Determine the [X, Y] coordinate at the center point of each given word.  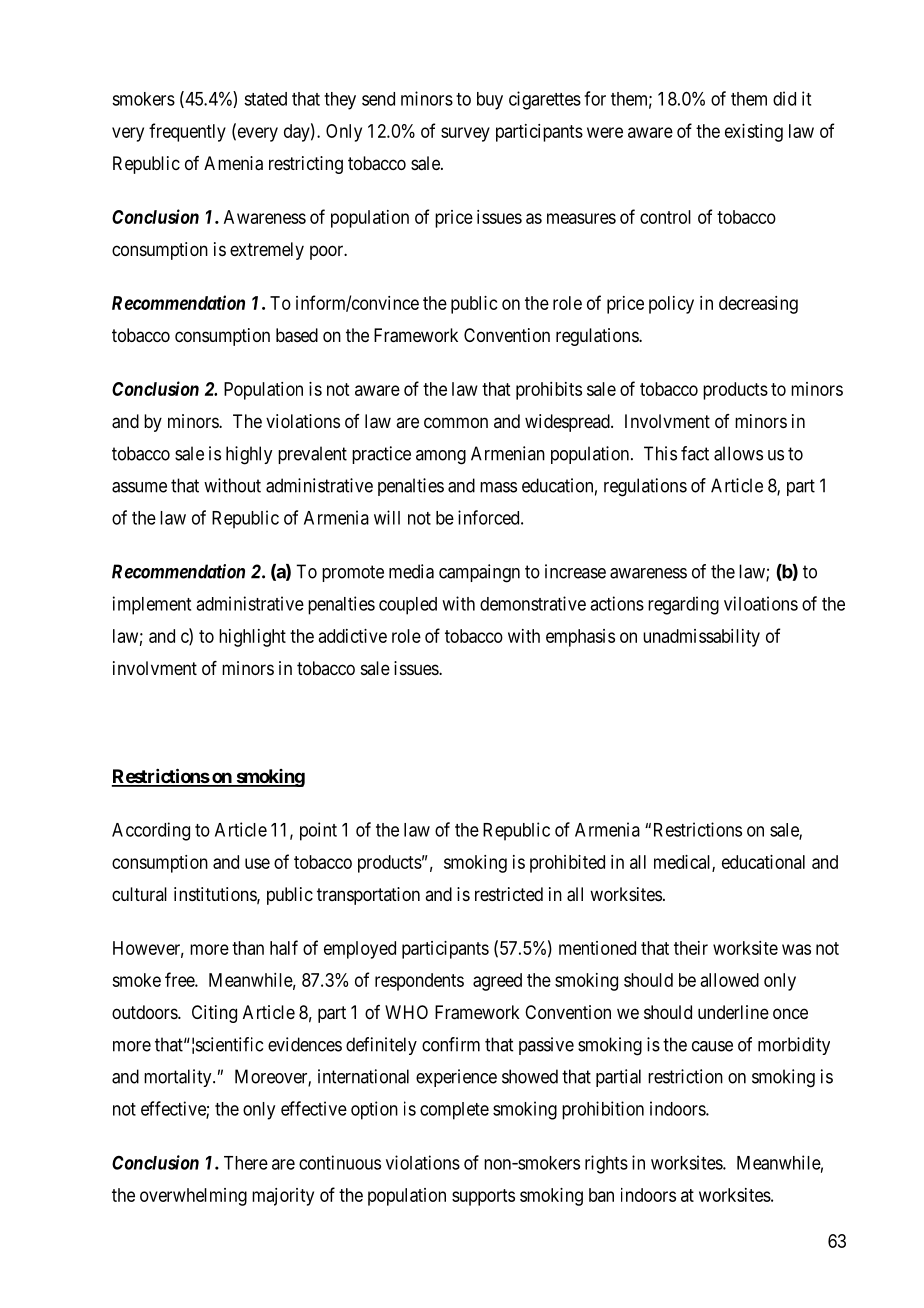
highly [249, 455]
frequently [187, 132]
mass [498, 487]
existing [754, 133]
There [246, 1163]
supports [483, 1197]
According [151, 831]
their [691, 948]
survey [465, 134]
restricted [509, 894]
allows [738, 453]
